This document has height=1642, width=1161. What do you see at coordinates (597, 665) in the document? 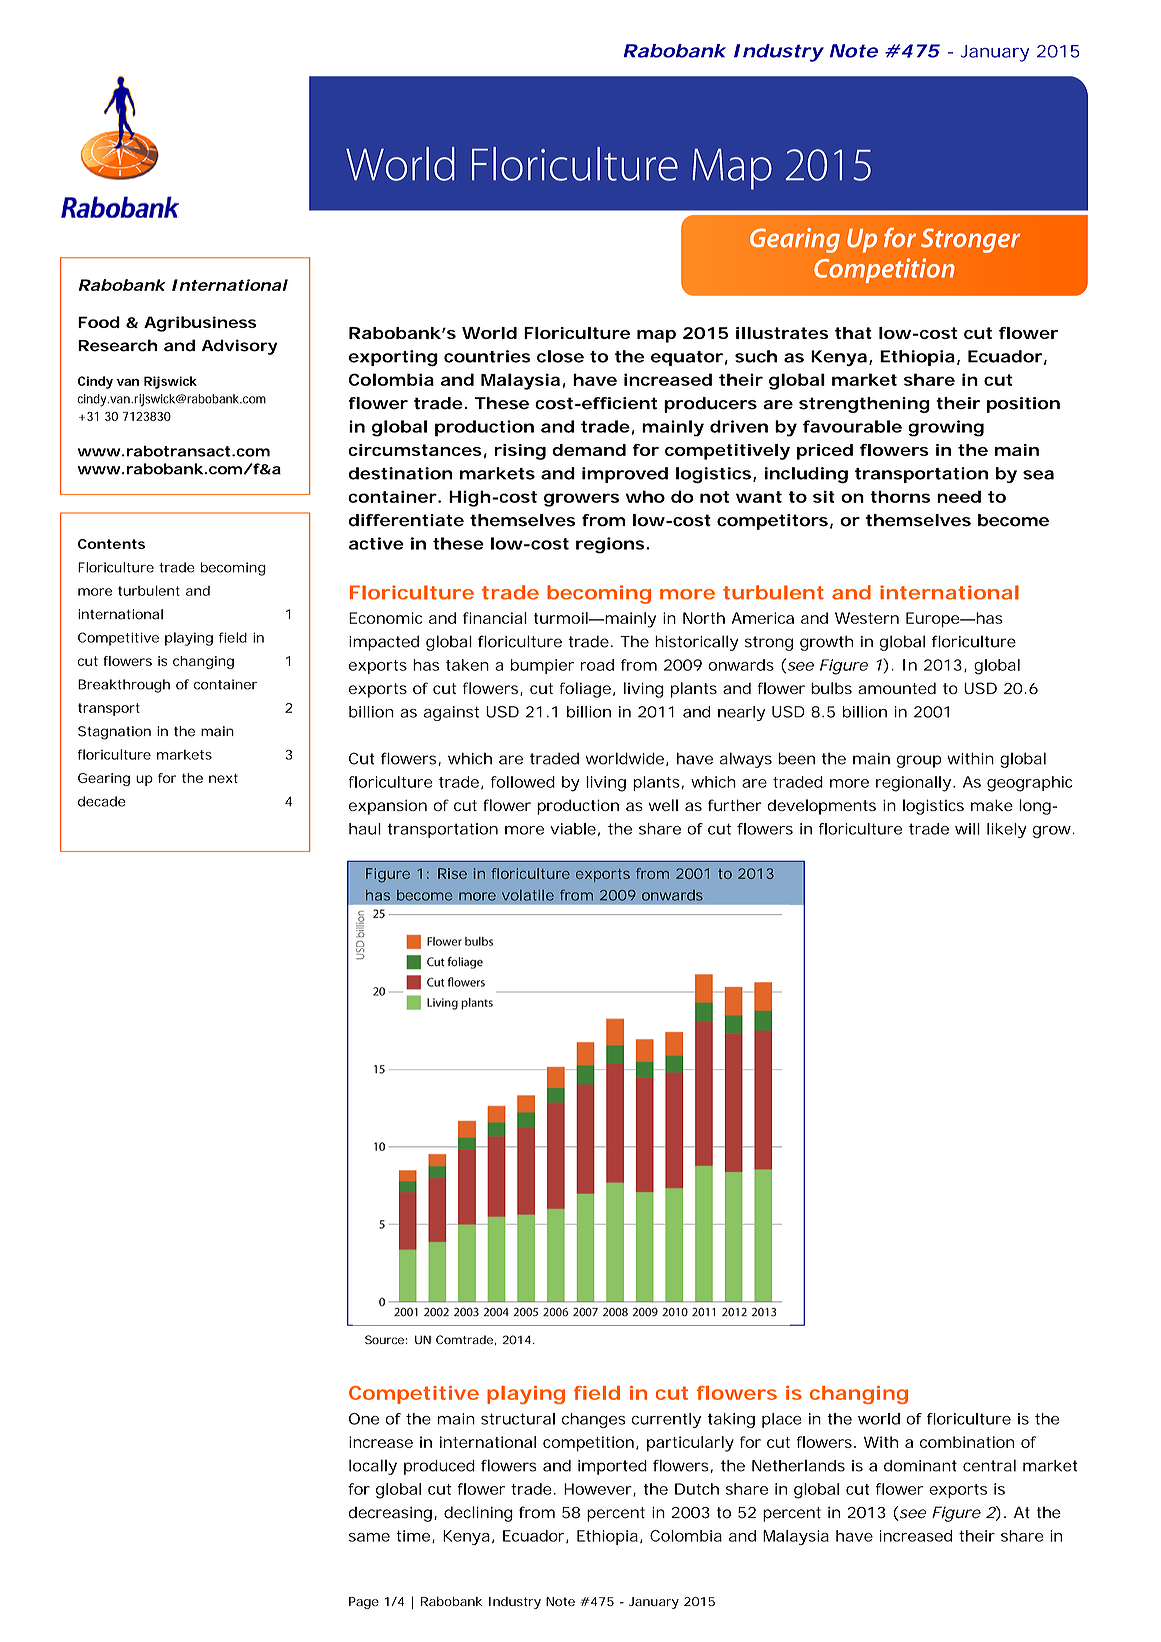
I see `road` at bounding box center [597, 665].
